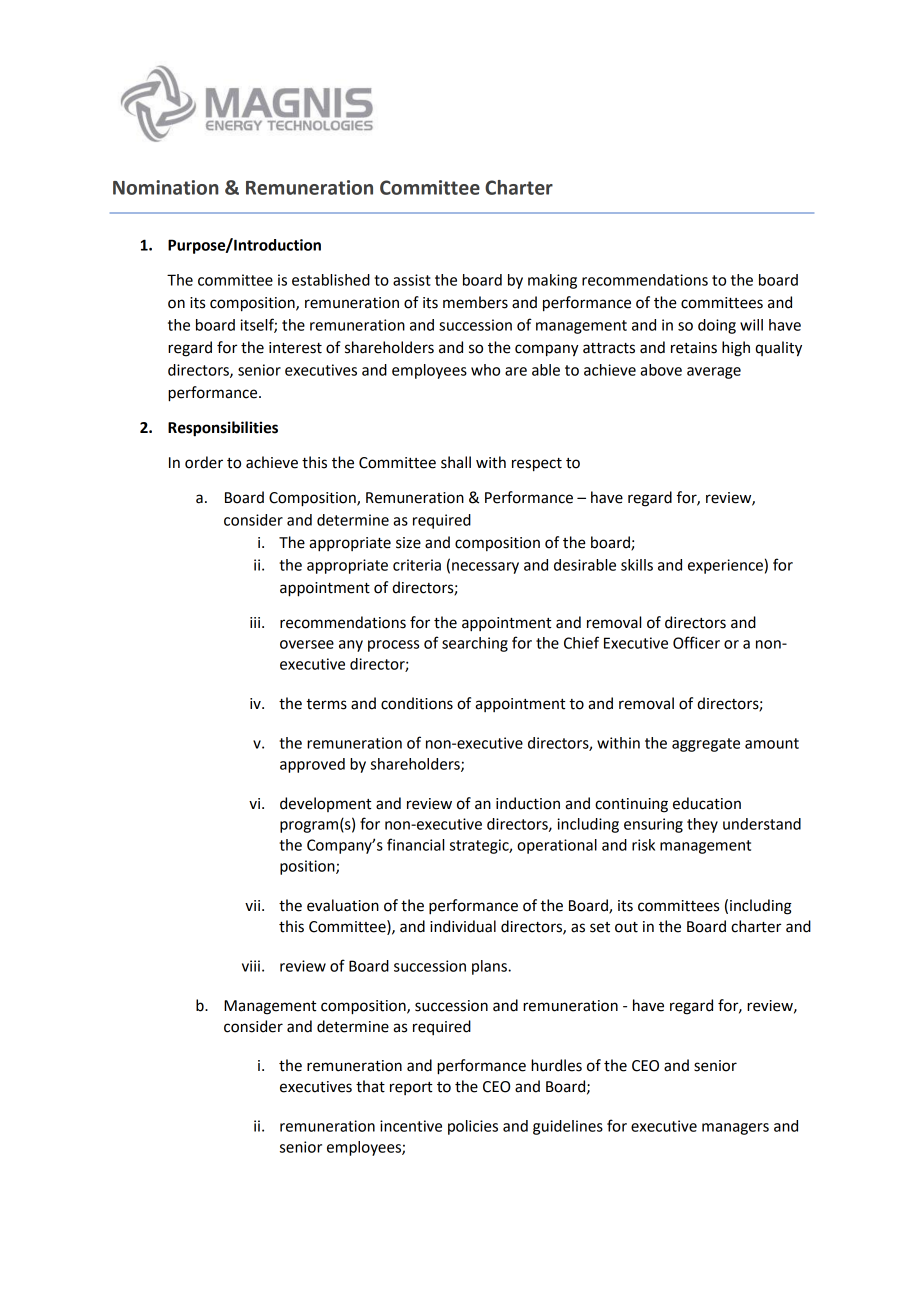 The width and height of the screenshot is (924, 1308). I want to click on development, so click(325, 804).
